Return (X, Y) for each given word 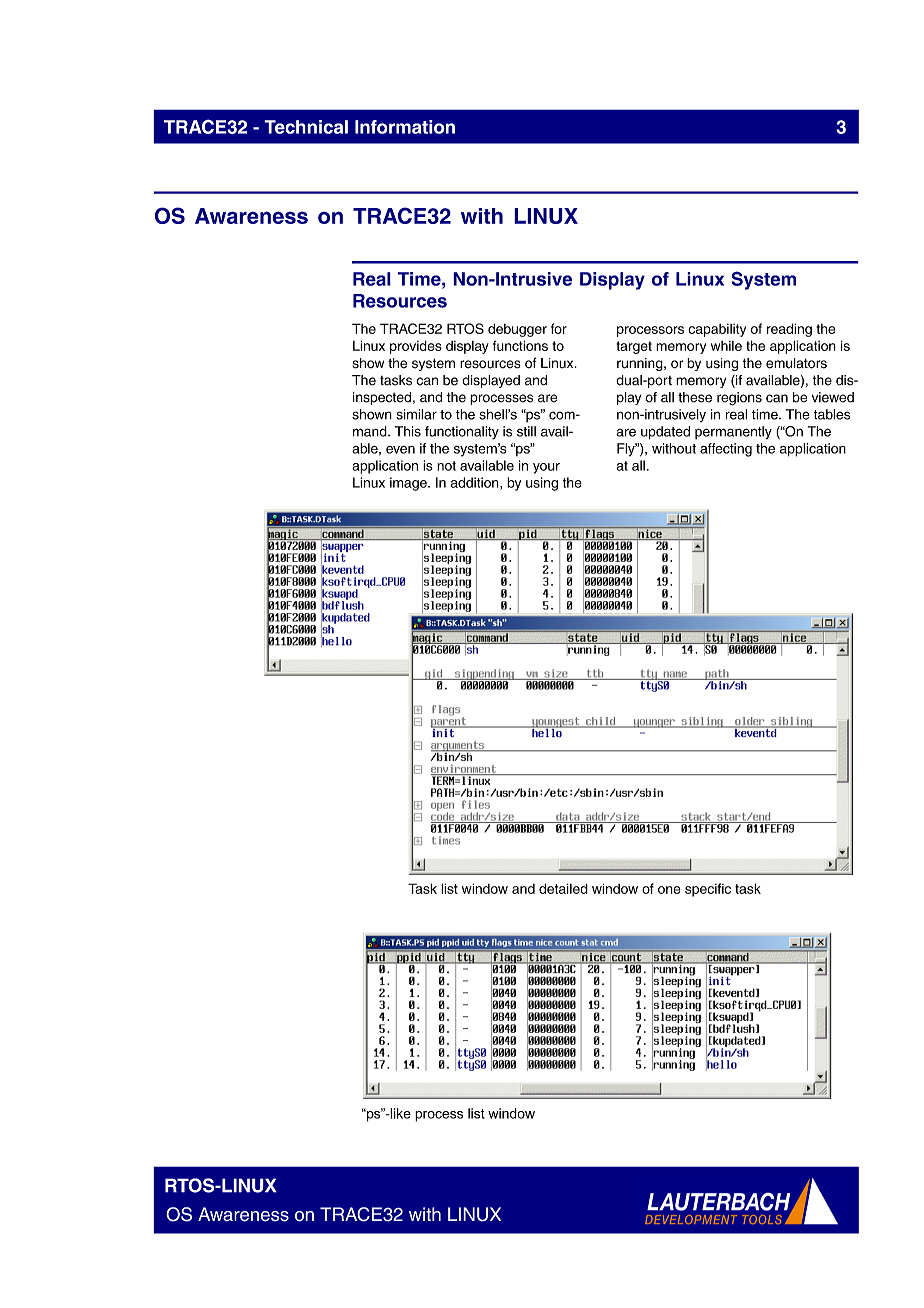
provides (416, 347)
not (446, 466)
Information (405, 127)
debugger (517, 330)
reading (789, 330)
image (409, 484)
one (669, 890)
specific (708, 890)
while (726, 346)
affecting (726, 450)
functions (520, 345)
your (546, 468)
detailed (563, 888)
